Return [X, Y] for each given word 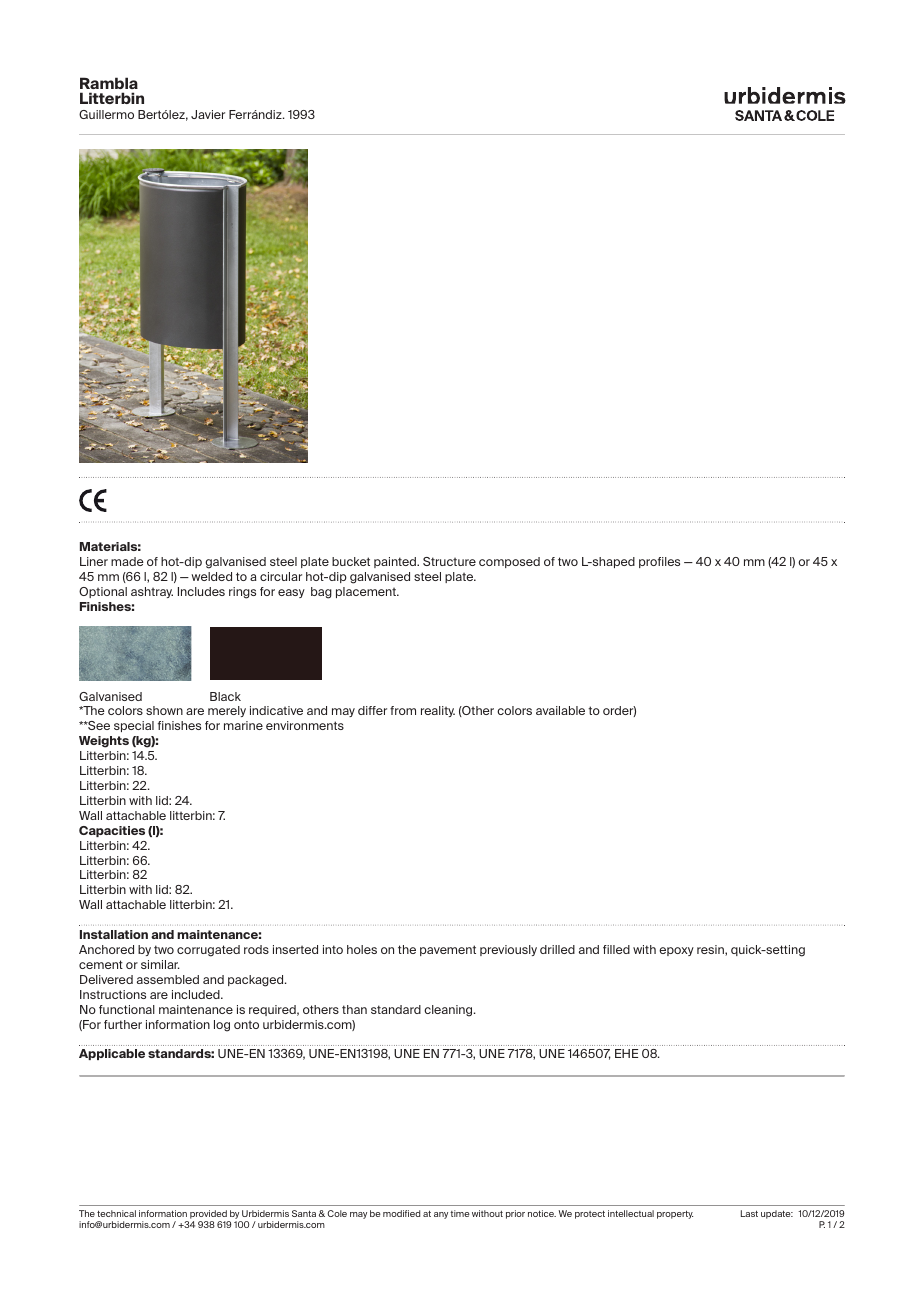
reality [438, 711]
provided [208, 1216]
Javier [208, 114]
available [560, 710]
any [441, 1215]
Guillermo [106, 114]
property [675, 1214]
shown [164, 710]
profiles [659, 562]
